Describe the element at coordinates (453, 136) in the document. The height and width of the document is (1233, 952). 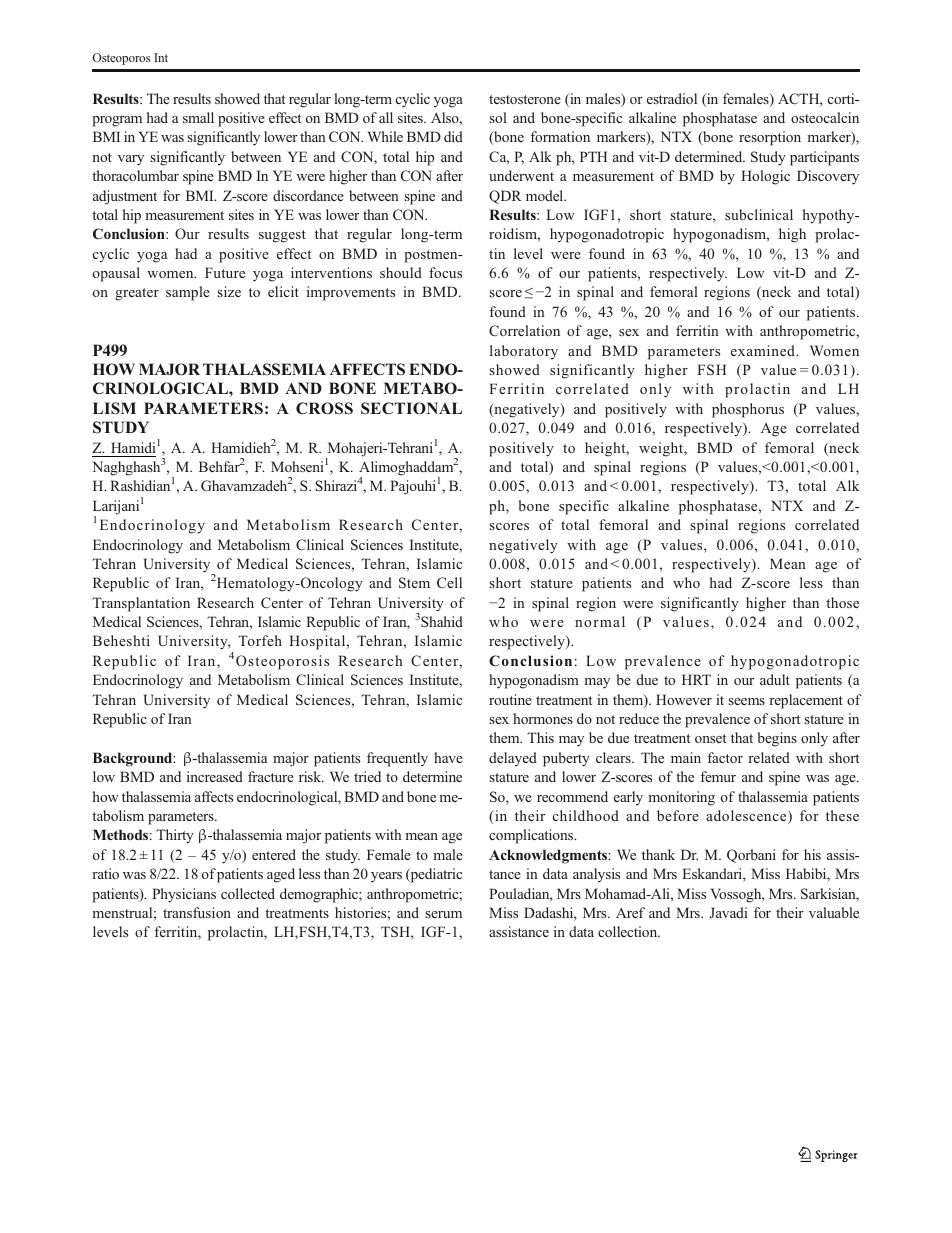
I see `did` at that location.
